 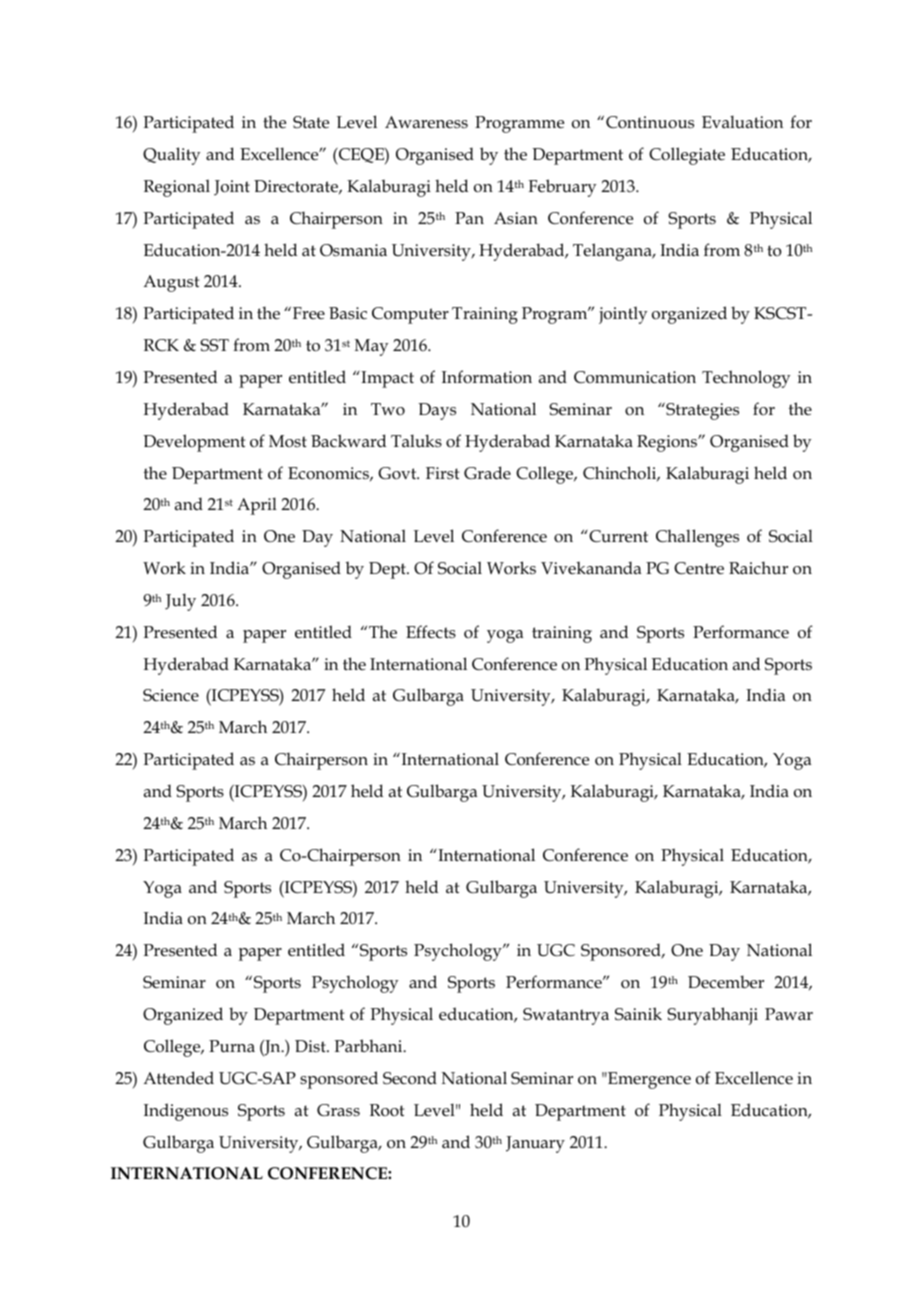 What do you see at coordinates (687, 156) in the screenshot?
I see `Collegiate` at bounding box center [687, 156].
